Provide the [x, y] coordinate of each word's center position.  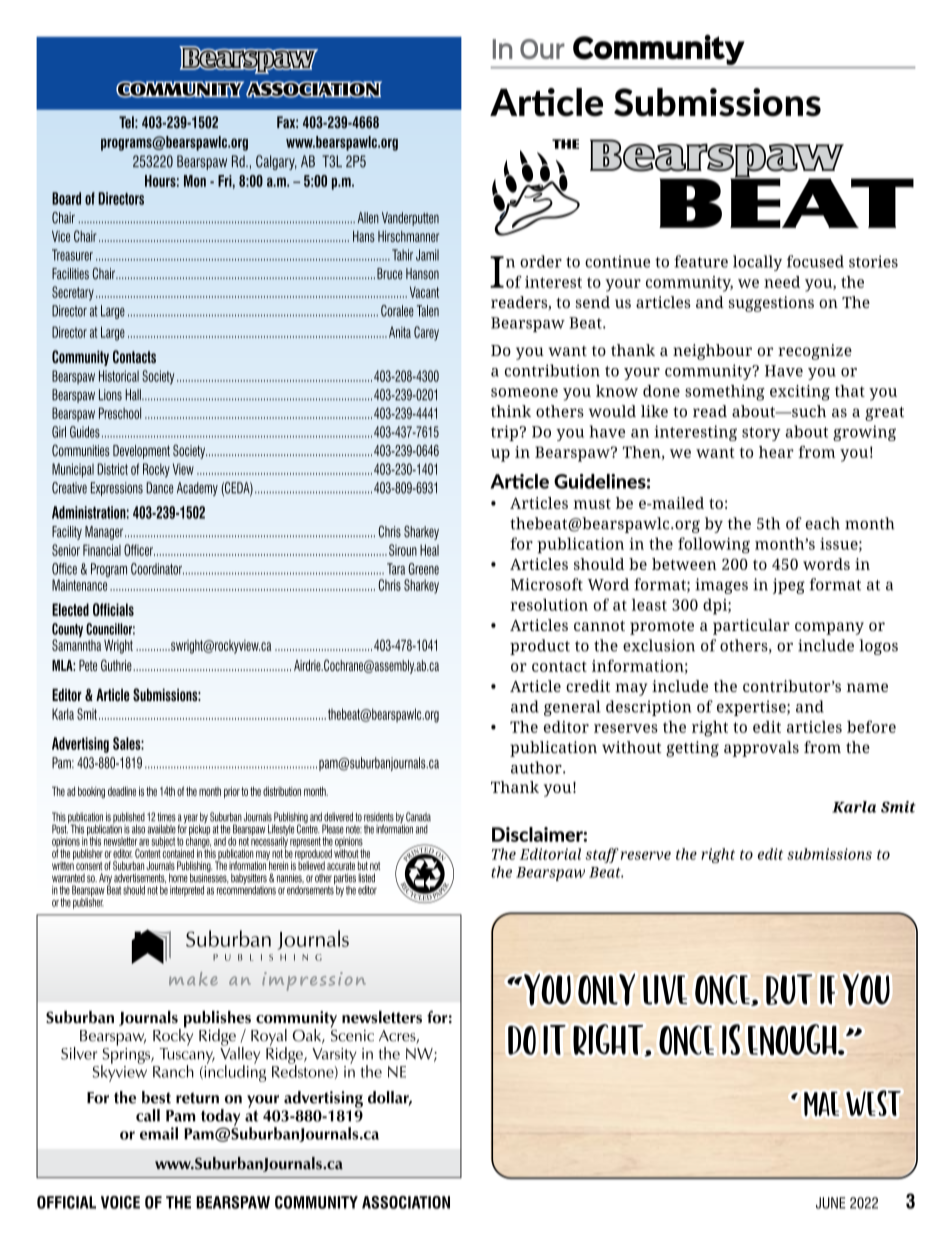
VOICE [120, 1202]
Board [66, 198]
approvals [761, 749]
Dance [160, 488]
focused [815, 261]
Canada [418, 817]
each [823, 523]
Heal [429, 550]
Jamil [427, 255]
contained [178, 852]
